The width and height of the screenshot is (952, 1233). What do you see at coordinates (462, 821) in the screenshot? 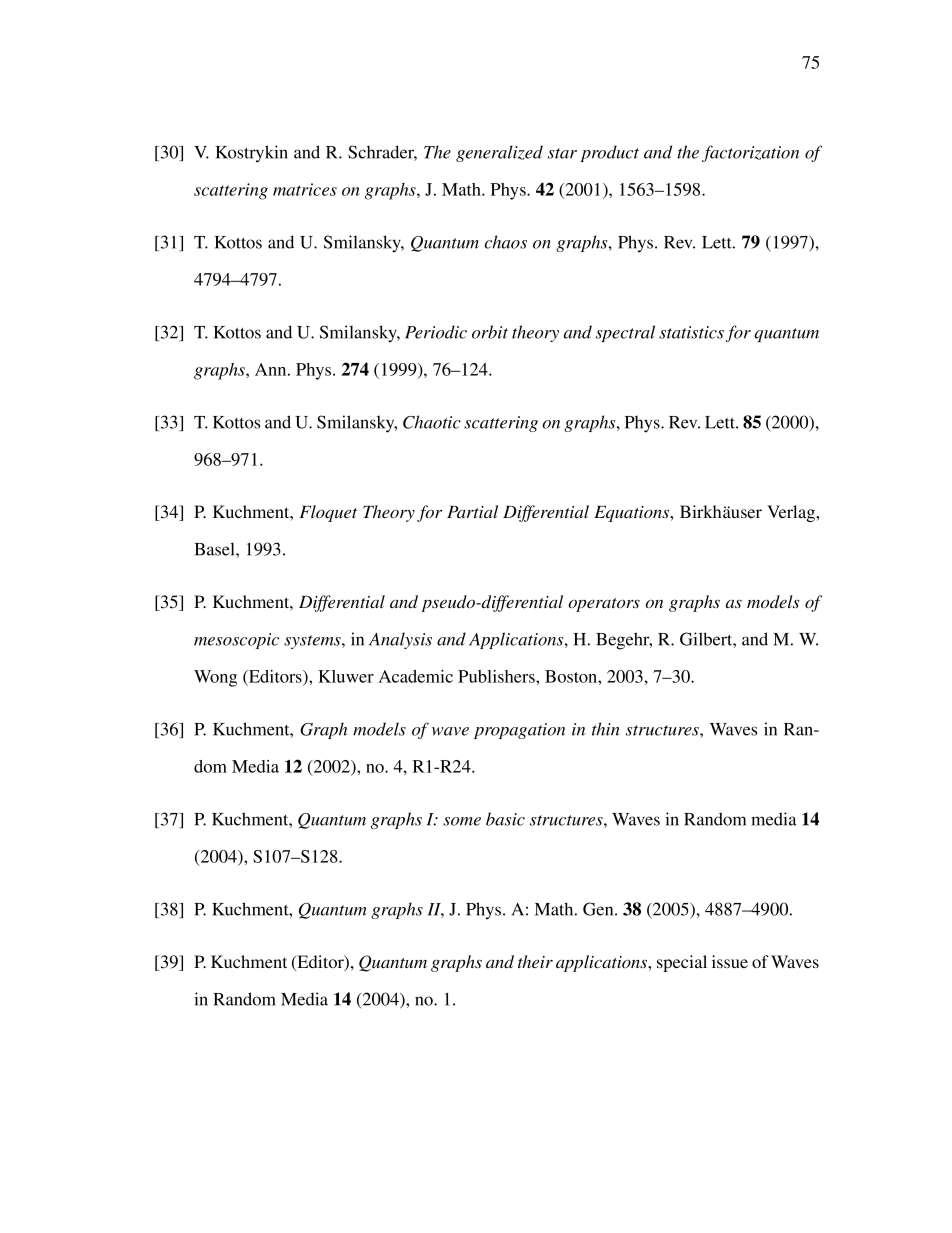
I see `some` at bounding box center [462, 821].
